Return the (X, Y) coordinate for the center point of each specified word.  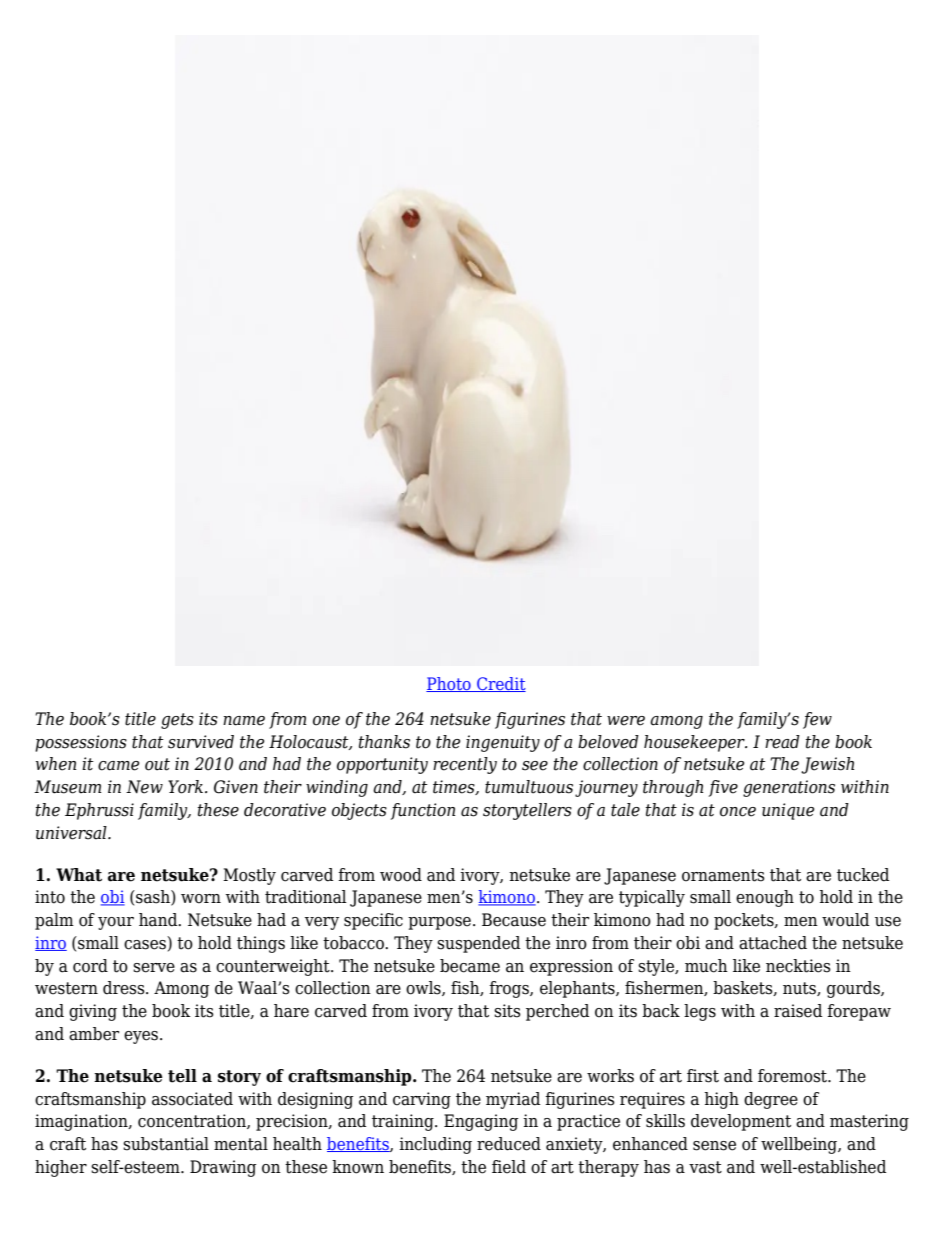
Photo (449, 684)
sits (507, 1011)
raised (798, 1011)
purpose (439, 923)
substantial (166, 1144)
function (423, 811)
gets (177, 721)
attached (773, 943)
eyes (142, 1037)
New (144, 787)
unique (788, 811)
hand (159, 920)
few (817, 720)
